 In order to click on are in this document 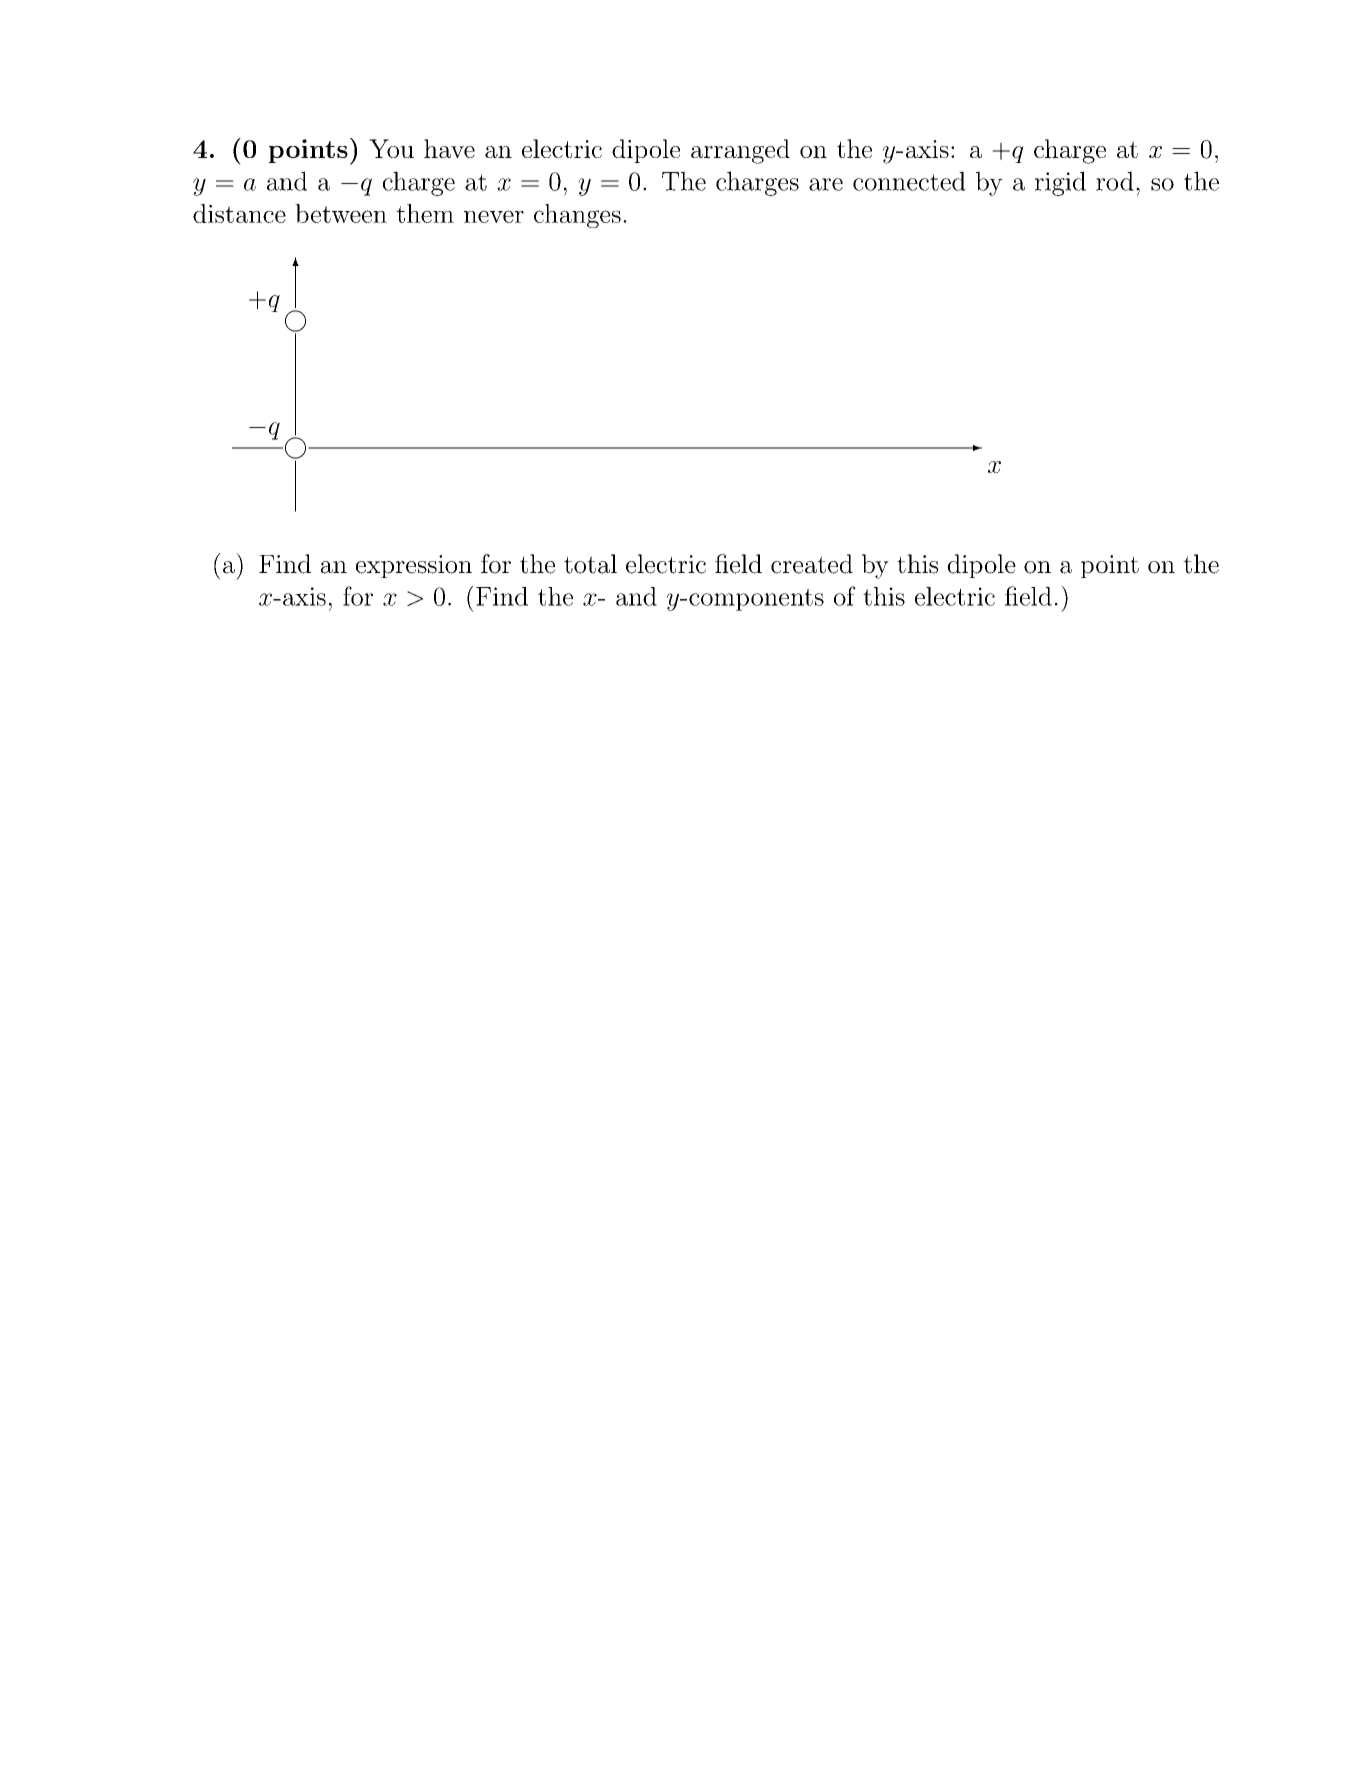, I will do `click(826, 184)`.
